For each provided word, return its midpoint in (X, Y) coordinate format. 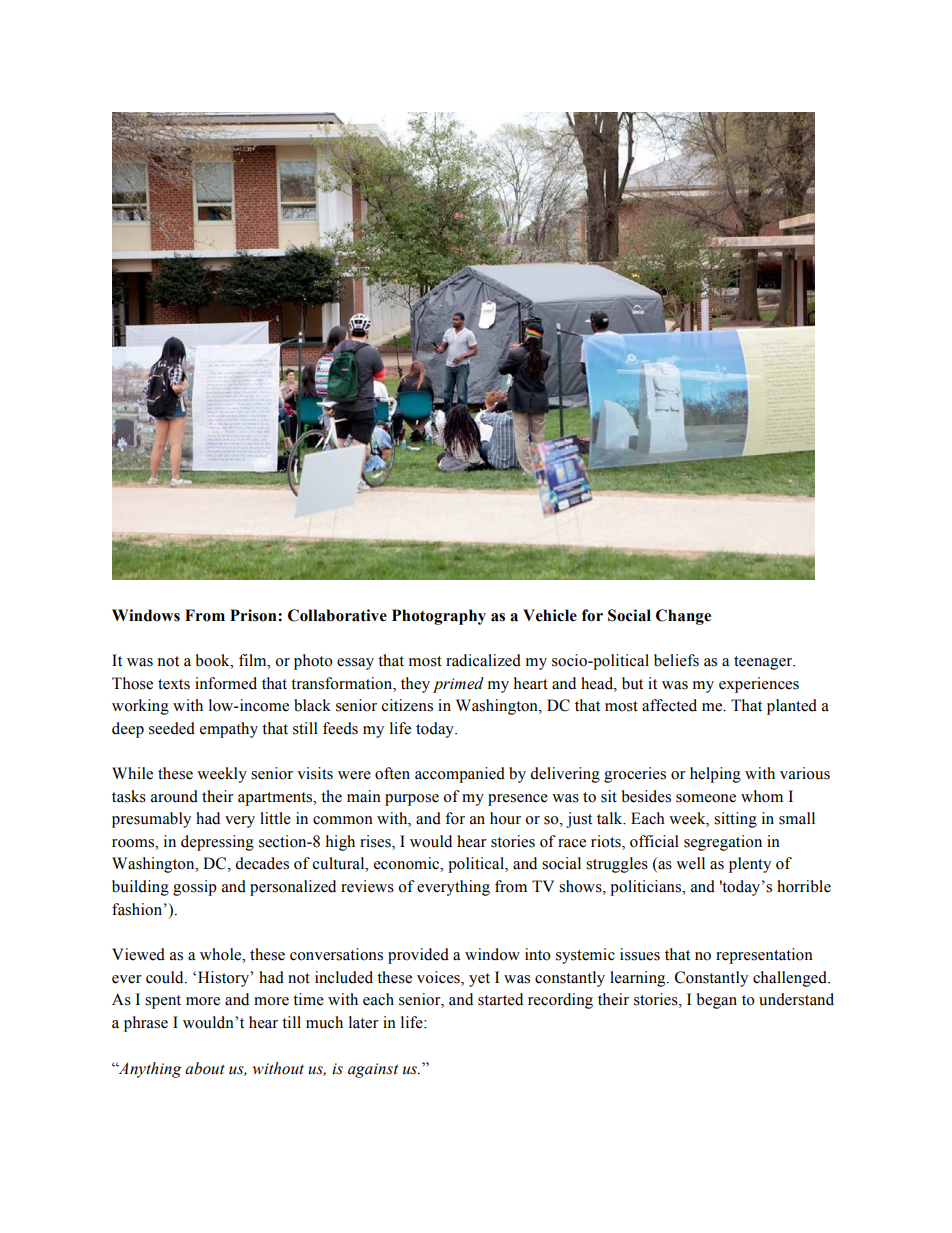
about (205, 1068)
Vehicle (550, 615)
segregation (723, 843)
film (254, 660)
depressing (217, 843)
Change (683, 617)
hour (505, 818)
